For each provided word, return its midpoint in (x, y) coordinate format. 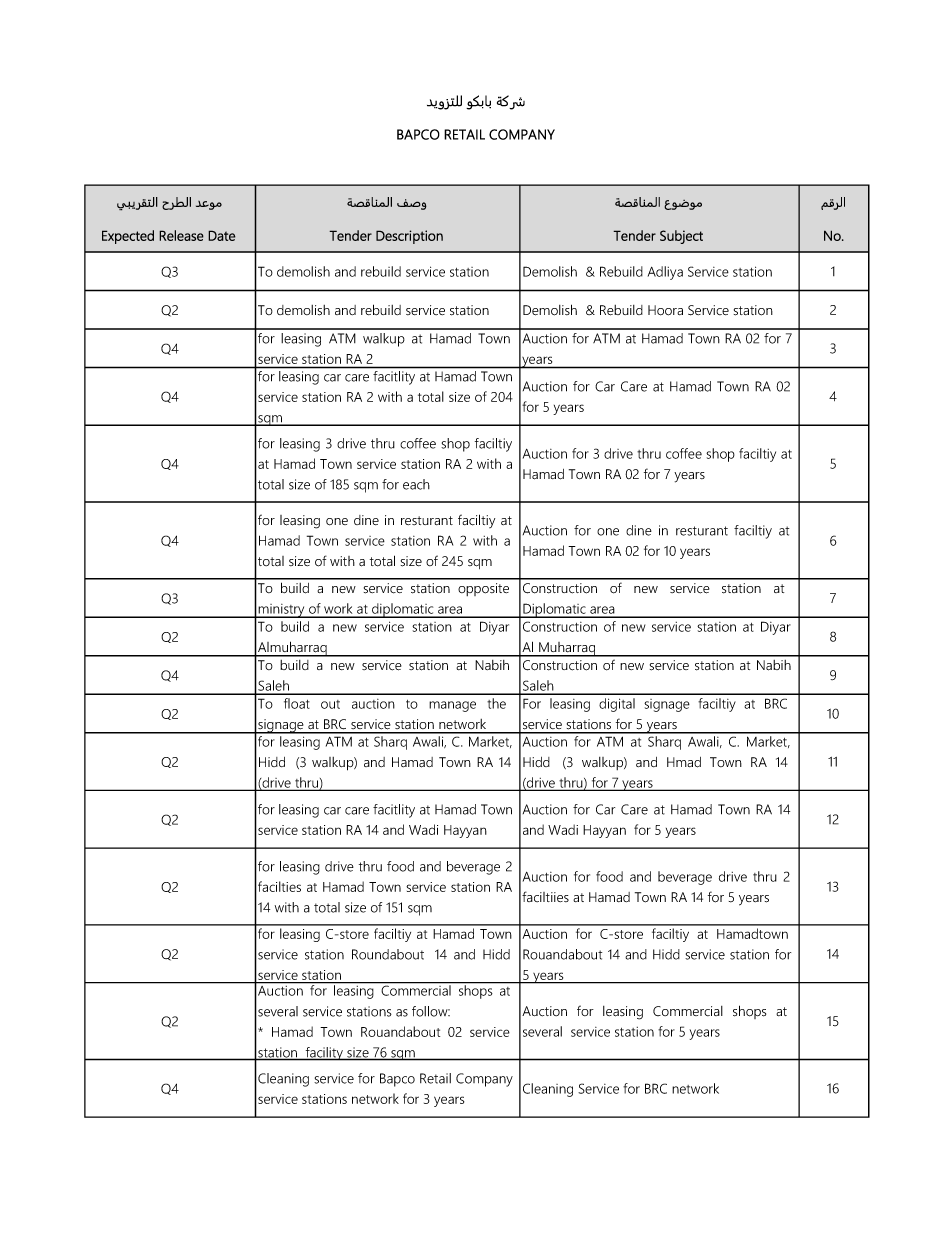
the (496, 703)
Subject (681, 237)
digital (617, 705)
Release (181, 235)
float (297, 703)
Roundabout (388, 954)
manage (452, 706)
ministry (282, 611)
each (416, 484)
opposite (483, 589)
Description (409, 237)
